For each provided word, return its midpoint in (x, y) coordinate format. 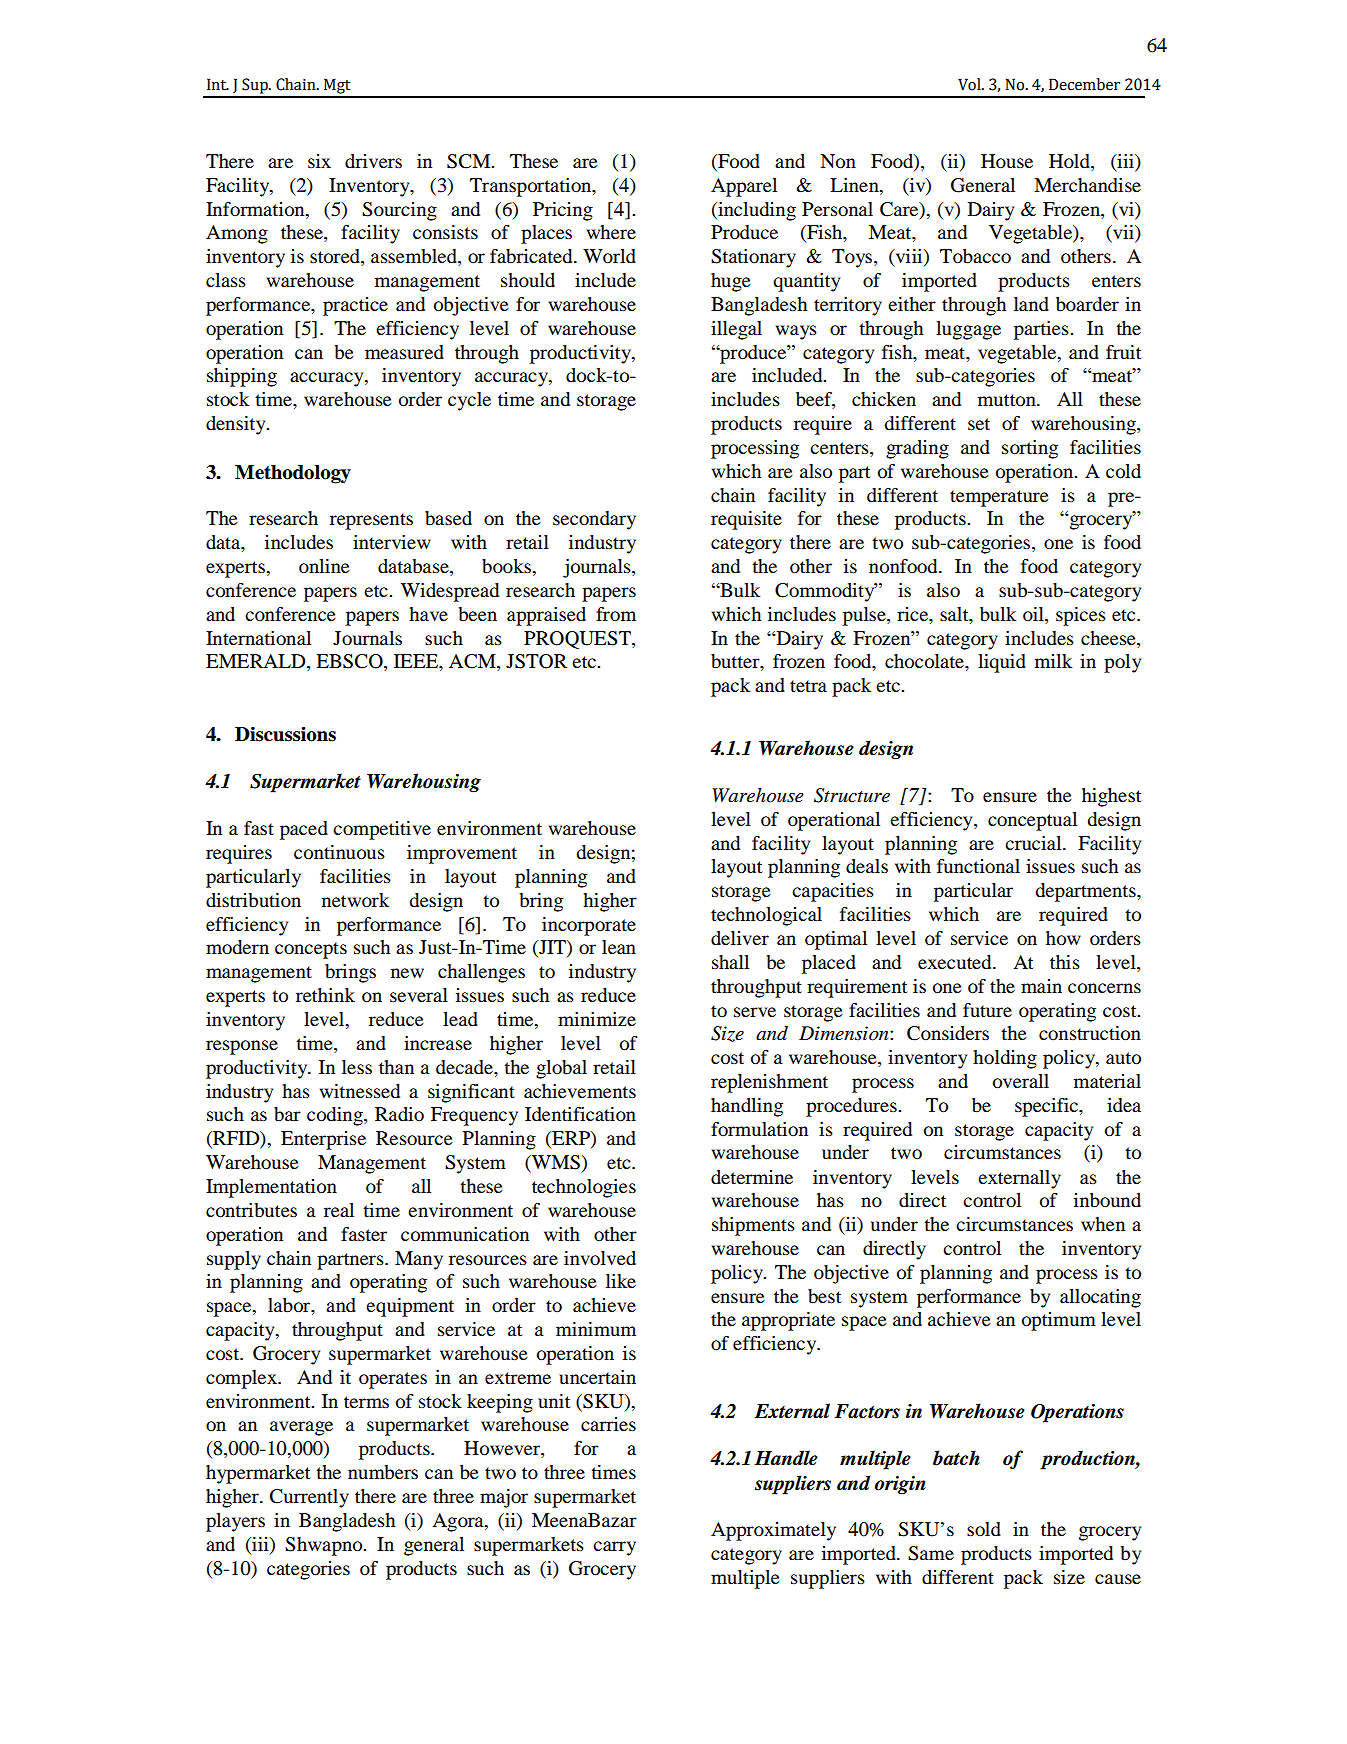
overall (1021, 1081)
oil (1034, 614)
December (1084, 84)
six (319, 161)
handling (747, 1107)
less (357, 1067)
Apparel (744, 187)
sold (984, 1529)
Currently (309, 1498)
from (616, 614)
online (324, 566)
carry (614, 1548)
